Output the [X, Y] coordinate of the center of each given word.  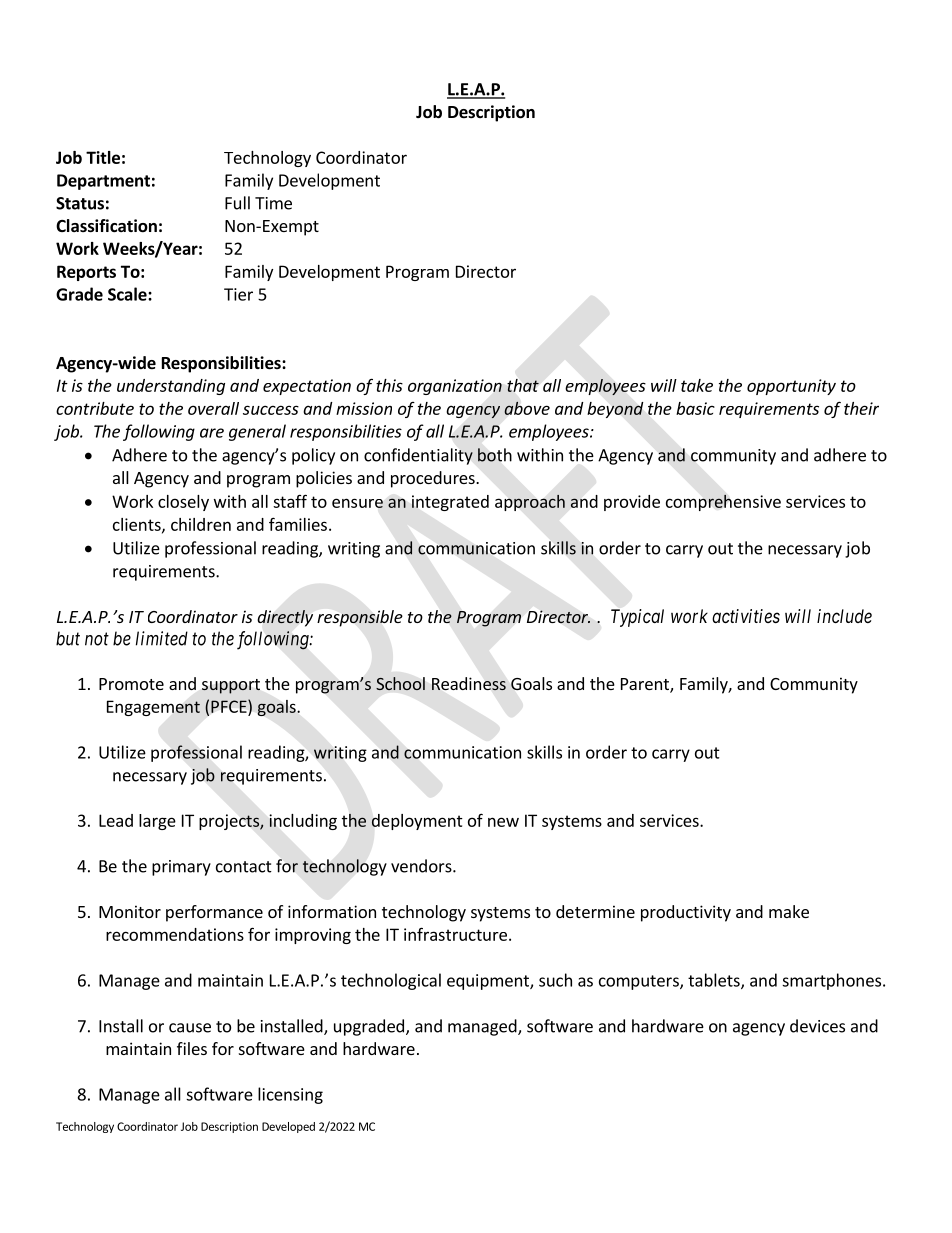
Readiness [469, 684]
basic [695, 408]
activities [746, 616]
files [192, 1048]
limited [162, 638]
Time [273, 203]
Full [237, 203]
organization [455, 387]
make [789, 911]
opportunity [791, 387]
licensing [290, 1095]
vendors [422, 866]
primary [181, 868]
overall [213, 408]
